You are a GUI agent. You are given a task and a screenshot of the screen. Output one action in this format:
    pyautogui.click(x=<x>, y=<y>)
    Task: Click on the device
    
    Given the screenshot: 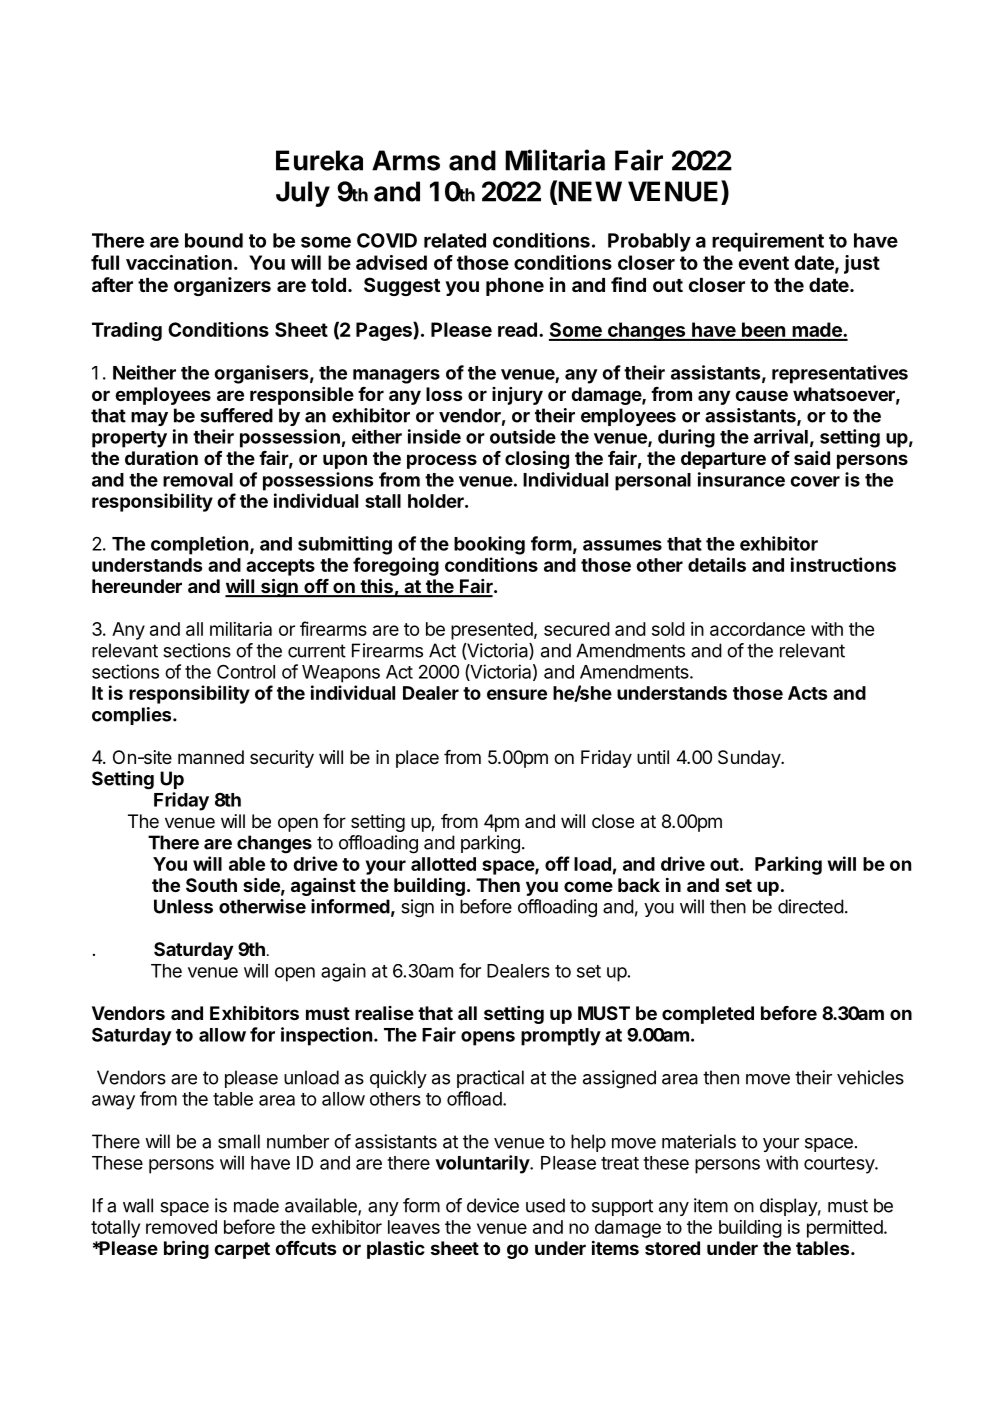 What is the action you would take?
    pyautogui.click(x=493, y=1205)
